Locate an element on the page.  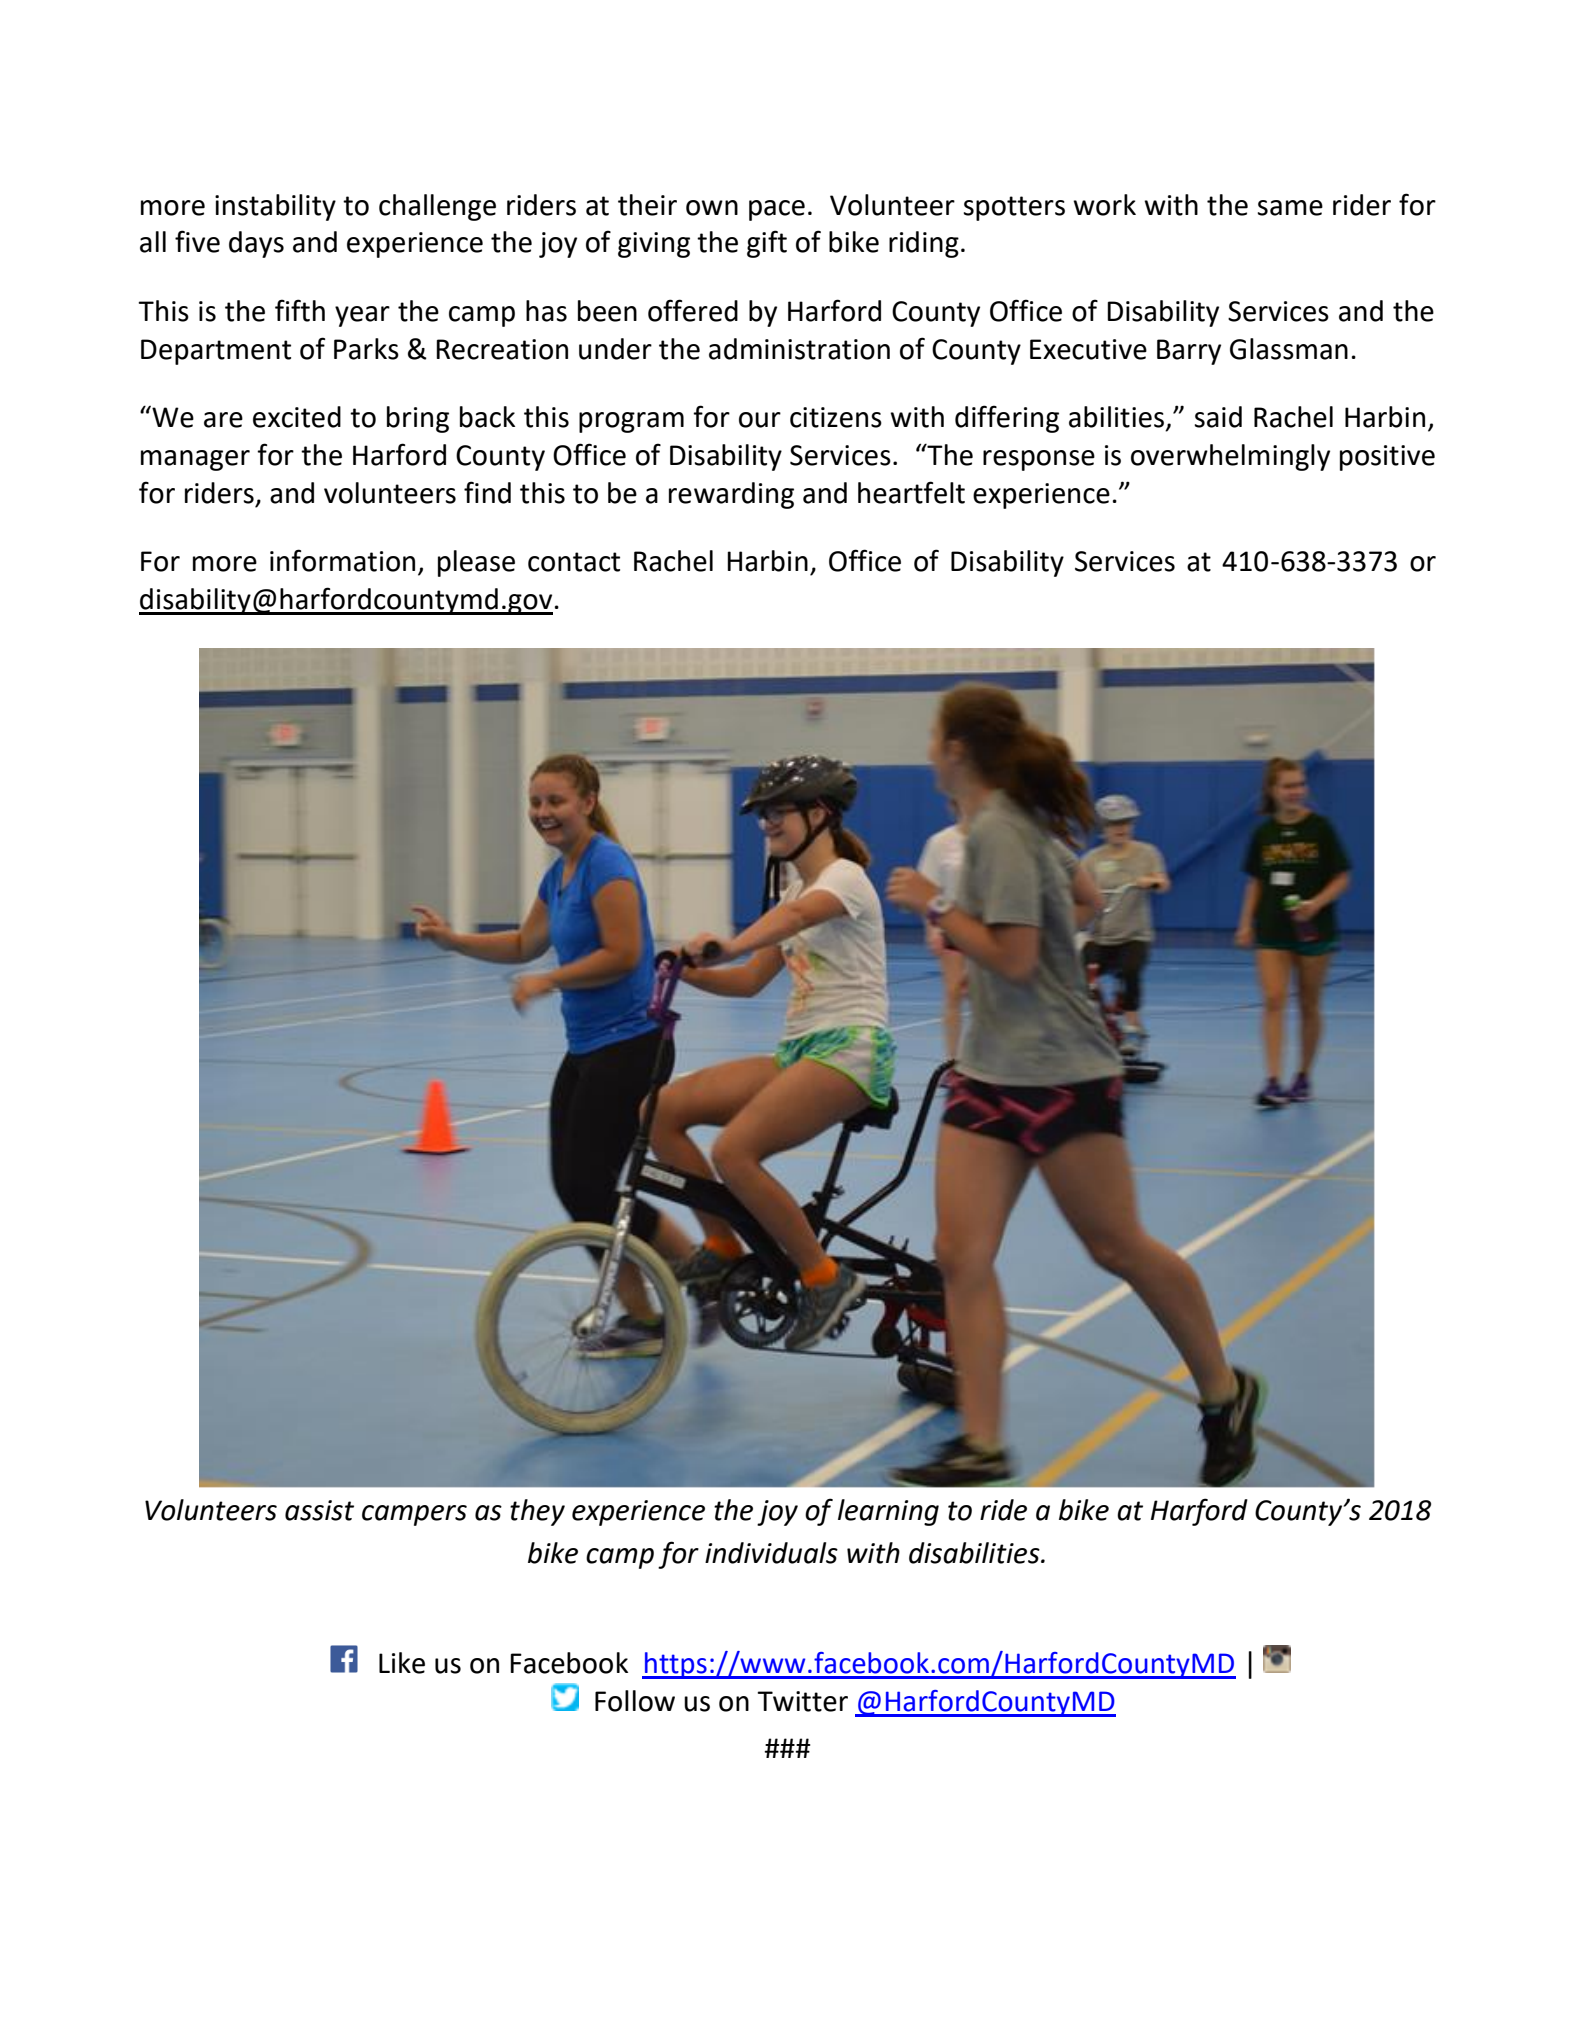
contact is located at coordinates (574, 562).
